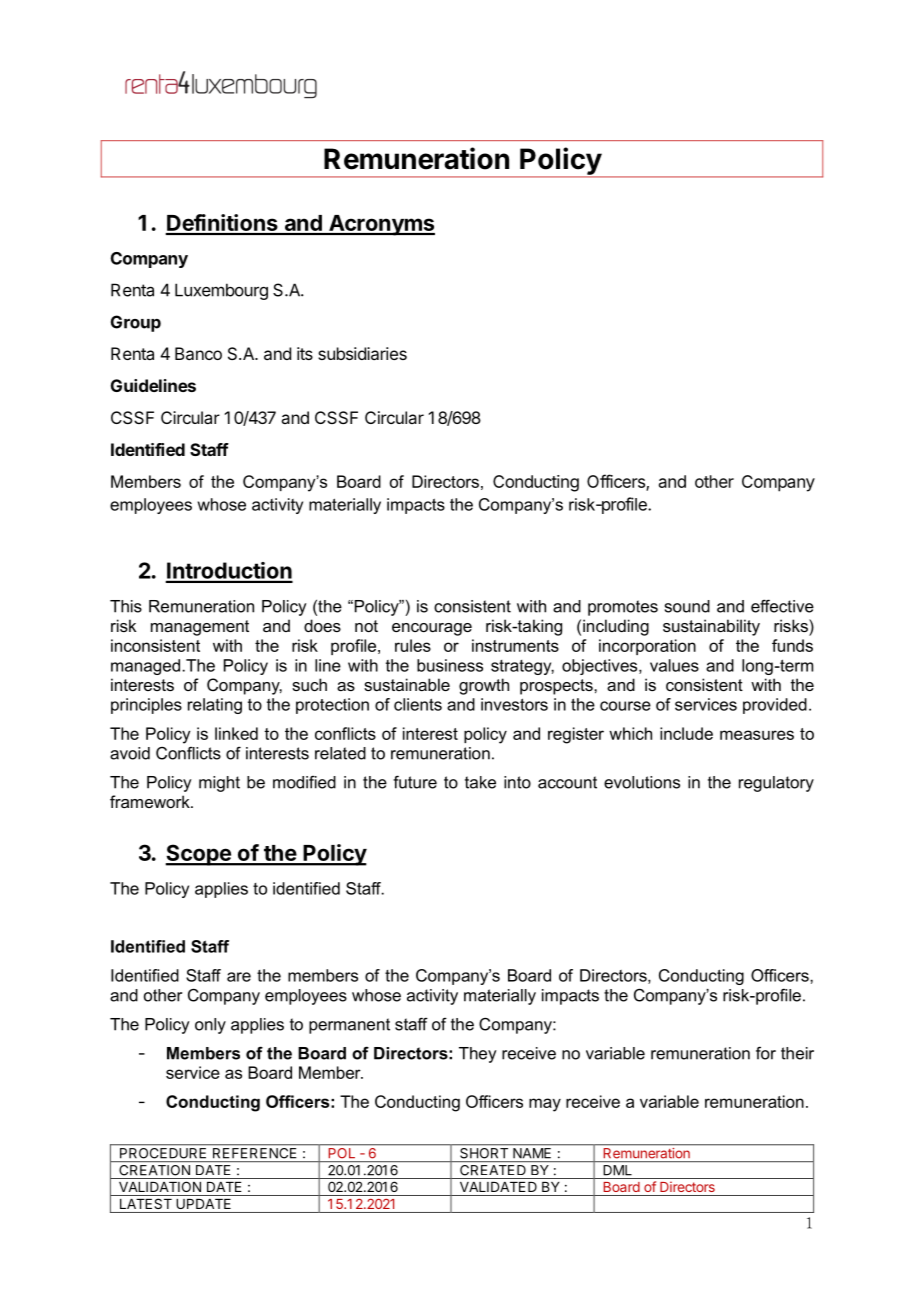 Image resolution: width=924 pixels, height=1308 pixels. I want to click on for, so click(766, 1053).
